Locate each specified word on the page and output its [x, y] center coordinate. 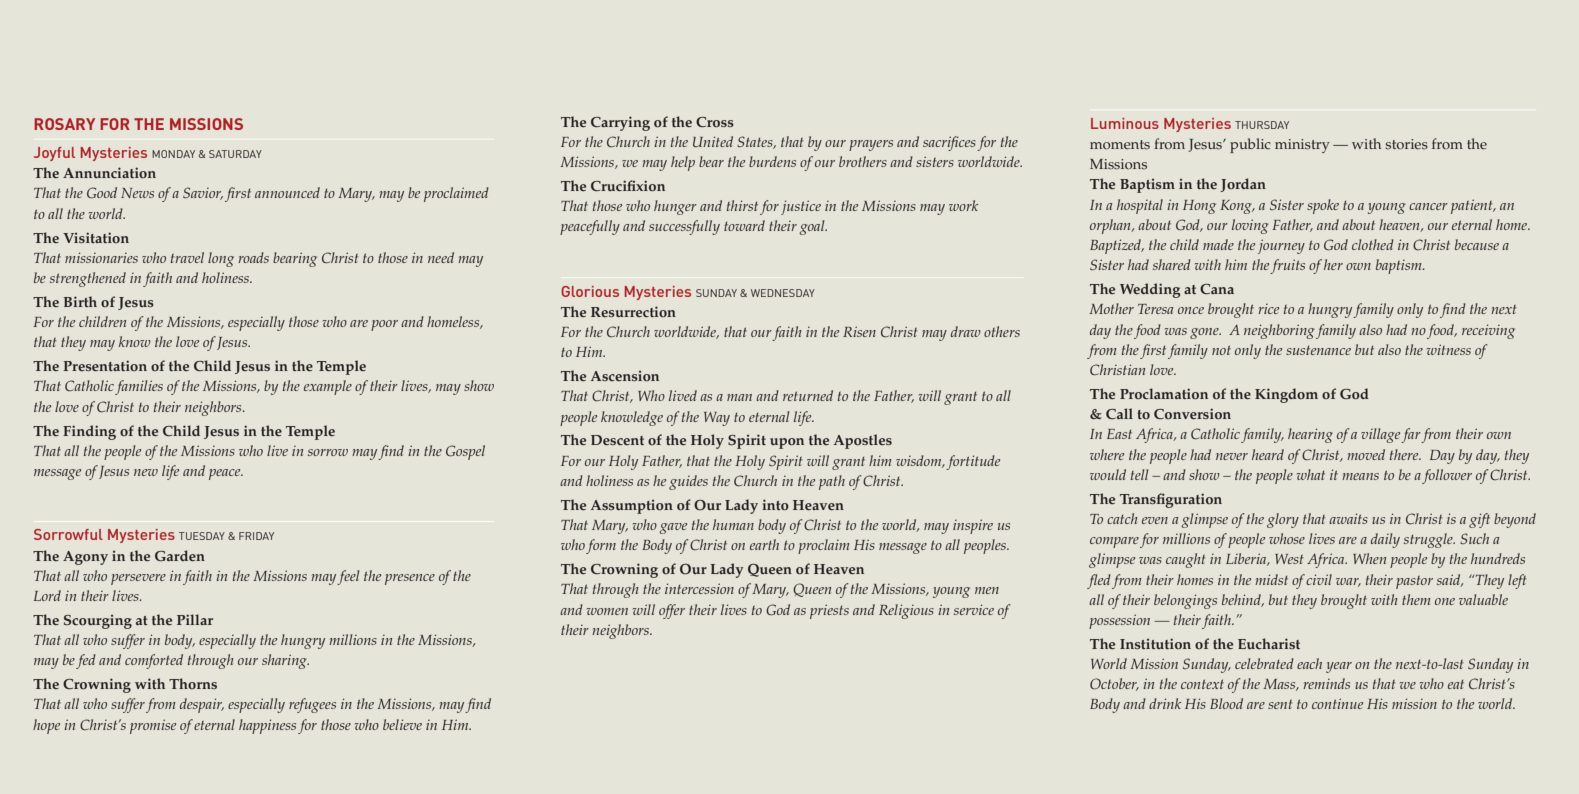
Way [717, 419]
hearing [1310, 435]
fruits [1287, 266]
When [1369, 558]
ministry [1302, 146]
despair [202, 705]
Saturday [235, 154]
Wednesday [783, 293]
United [713, 141]
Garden [180, 555]
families [139, 387]
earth [764, 544]
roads [253, 257]
